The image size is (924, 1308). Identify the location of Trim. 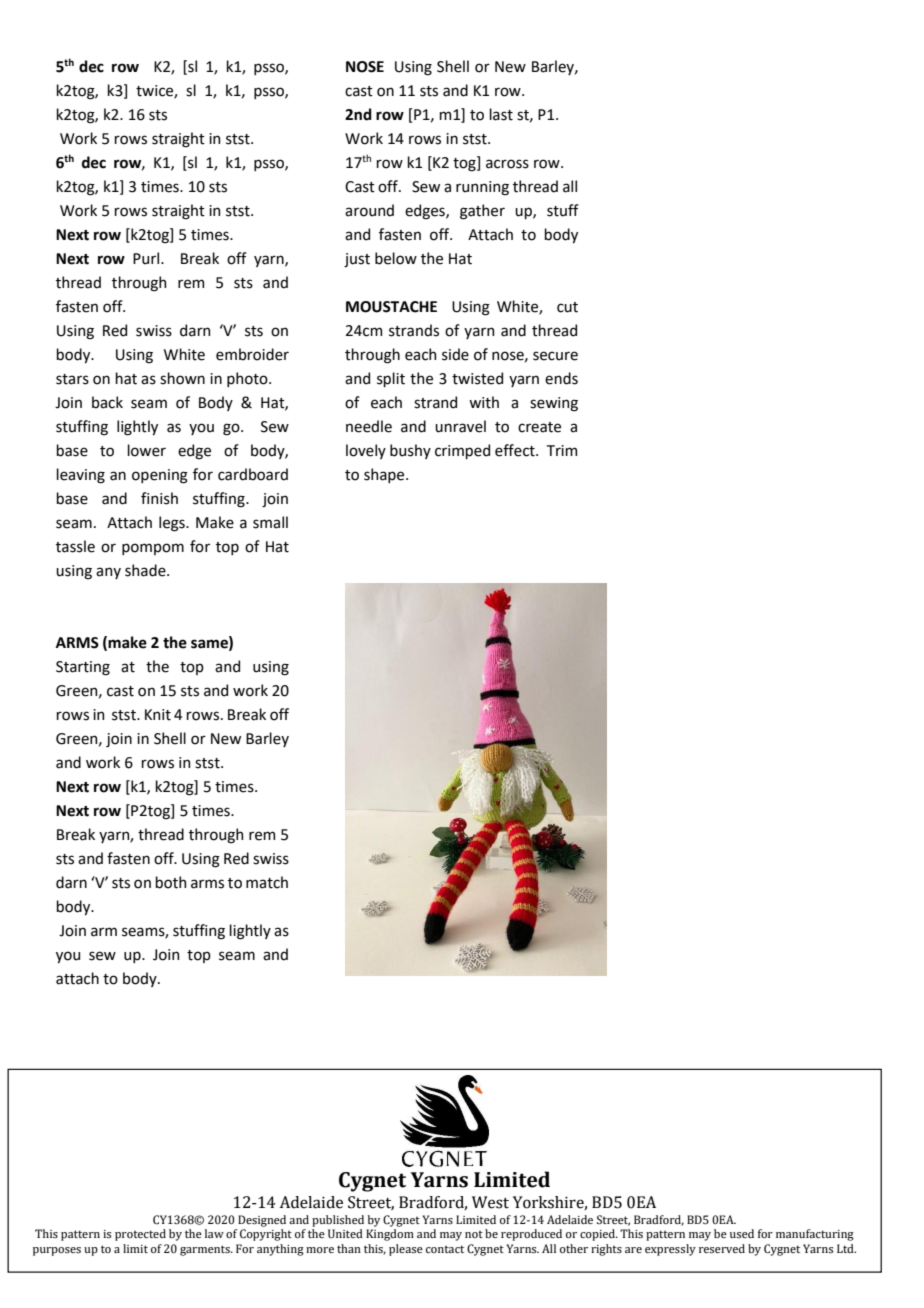
(562, 450).
